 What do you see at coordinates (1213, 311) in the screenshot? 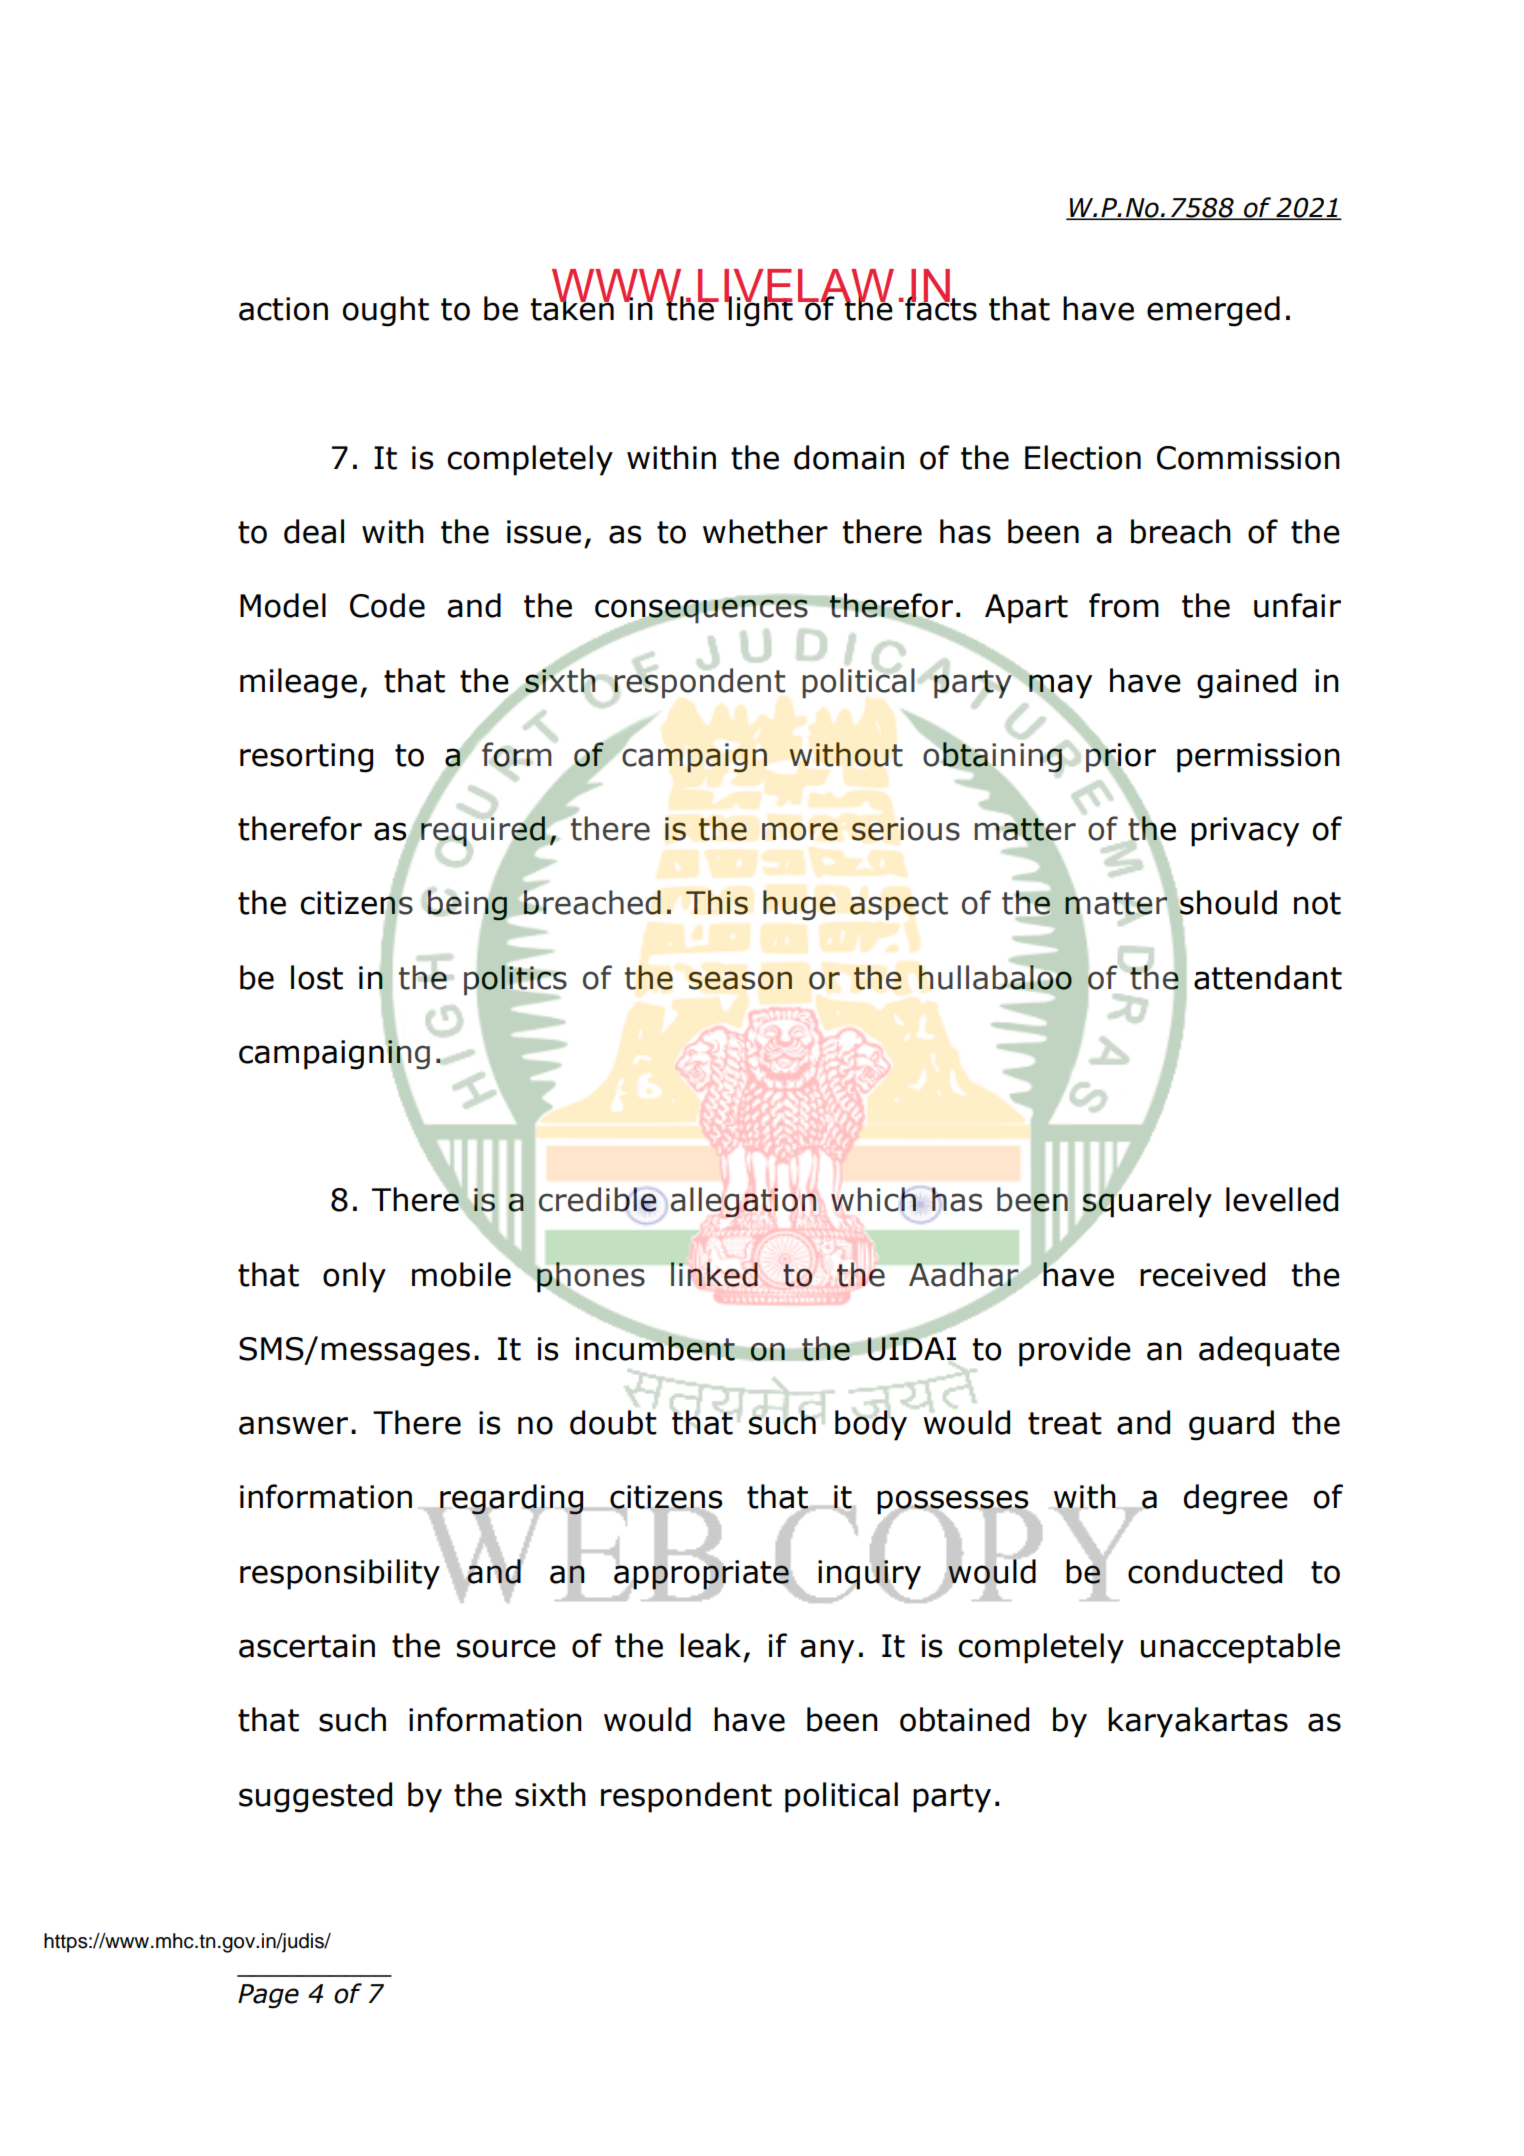
I see `emerged` at bounding box center [1213, 311].
